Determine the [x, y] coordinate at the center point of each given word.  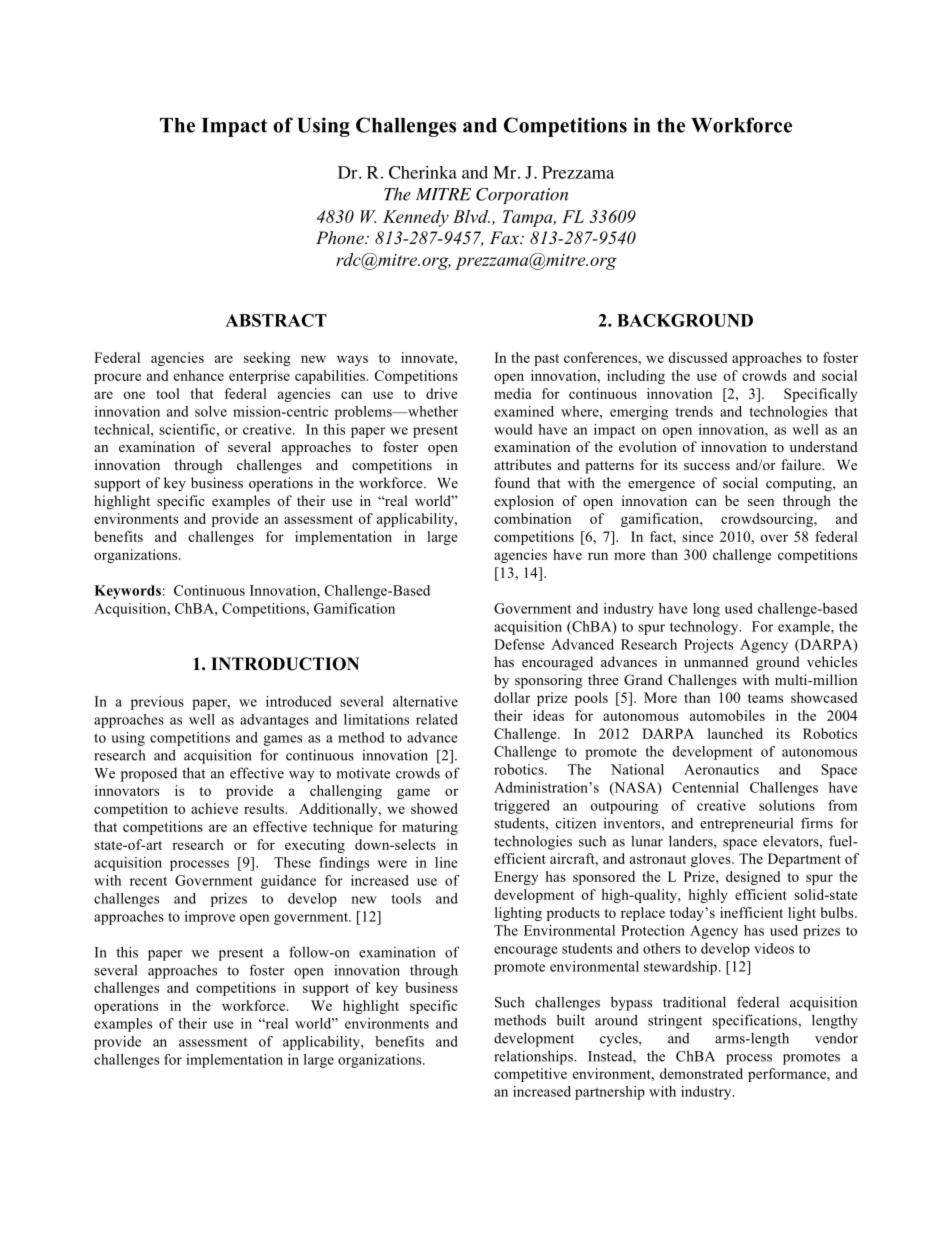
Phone [341, 237]
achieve [214, 808]
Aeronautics [721, 769]
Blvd [471, 216]
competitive [530, 1075]
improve [210, 918]
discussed [697, 357]
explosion [524, 502]
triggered [522, 807]
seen [761, 502]
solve [211, 411]
